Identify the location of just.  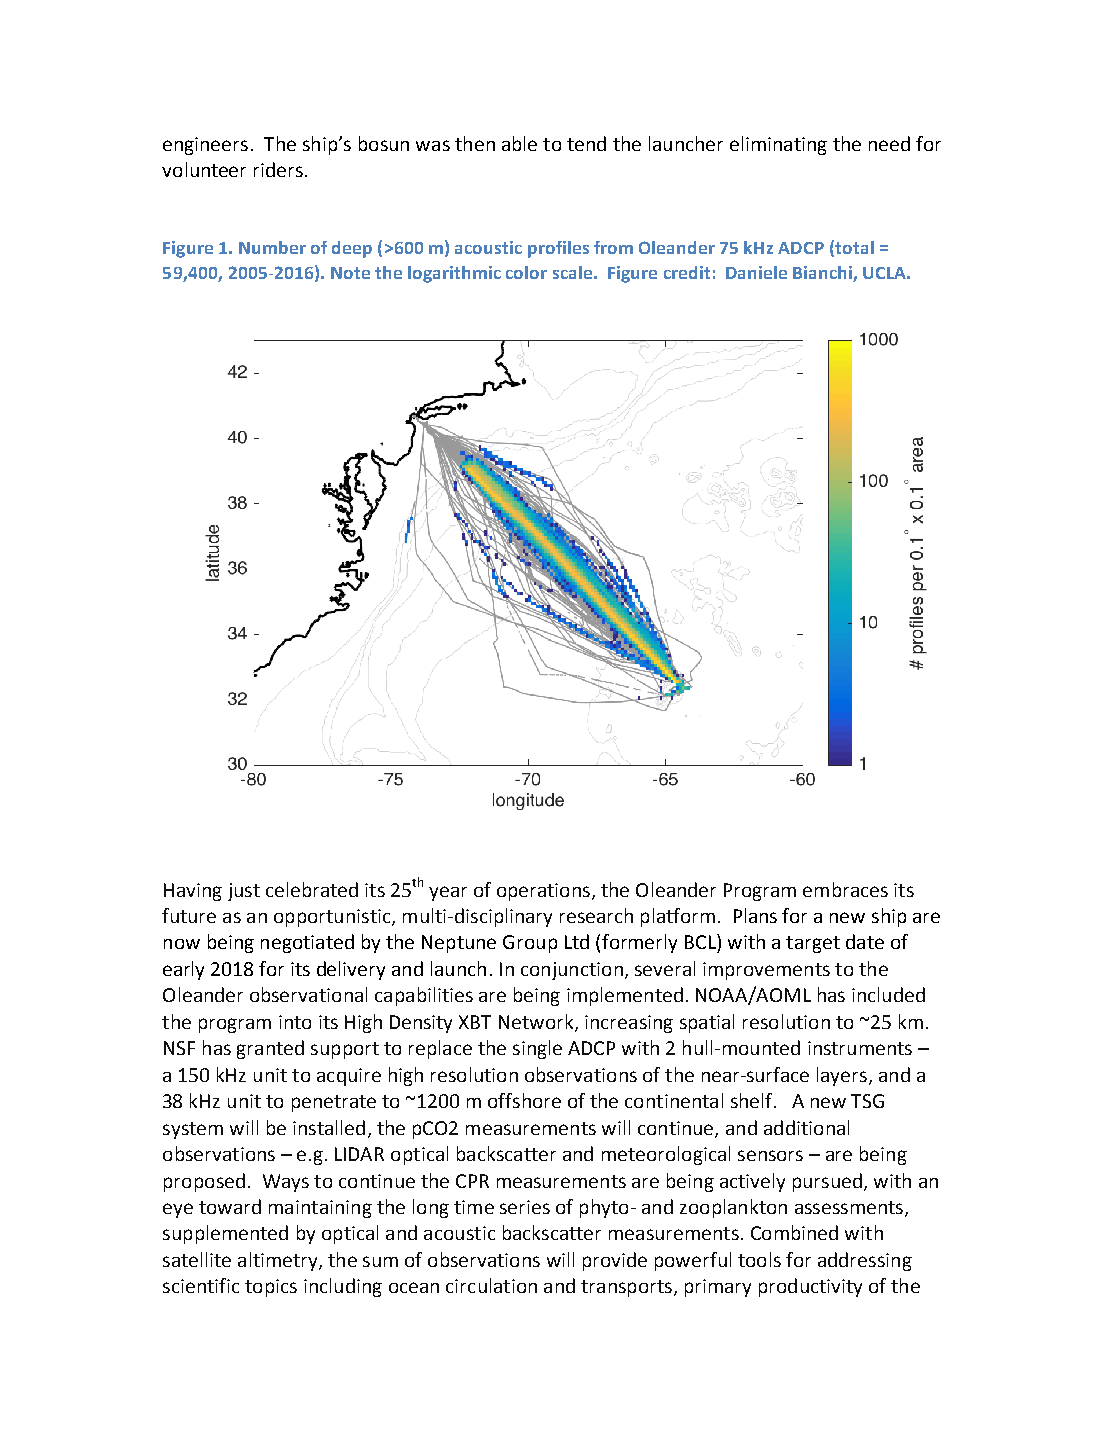
(244, 892).
